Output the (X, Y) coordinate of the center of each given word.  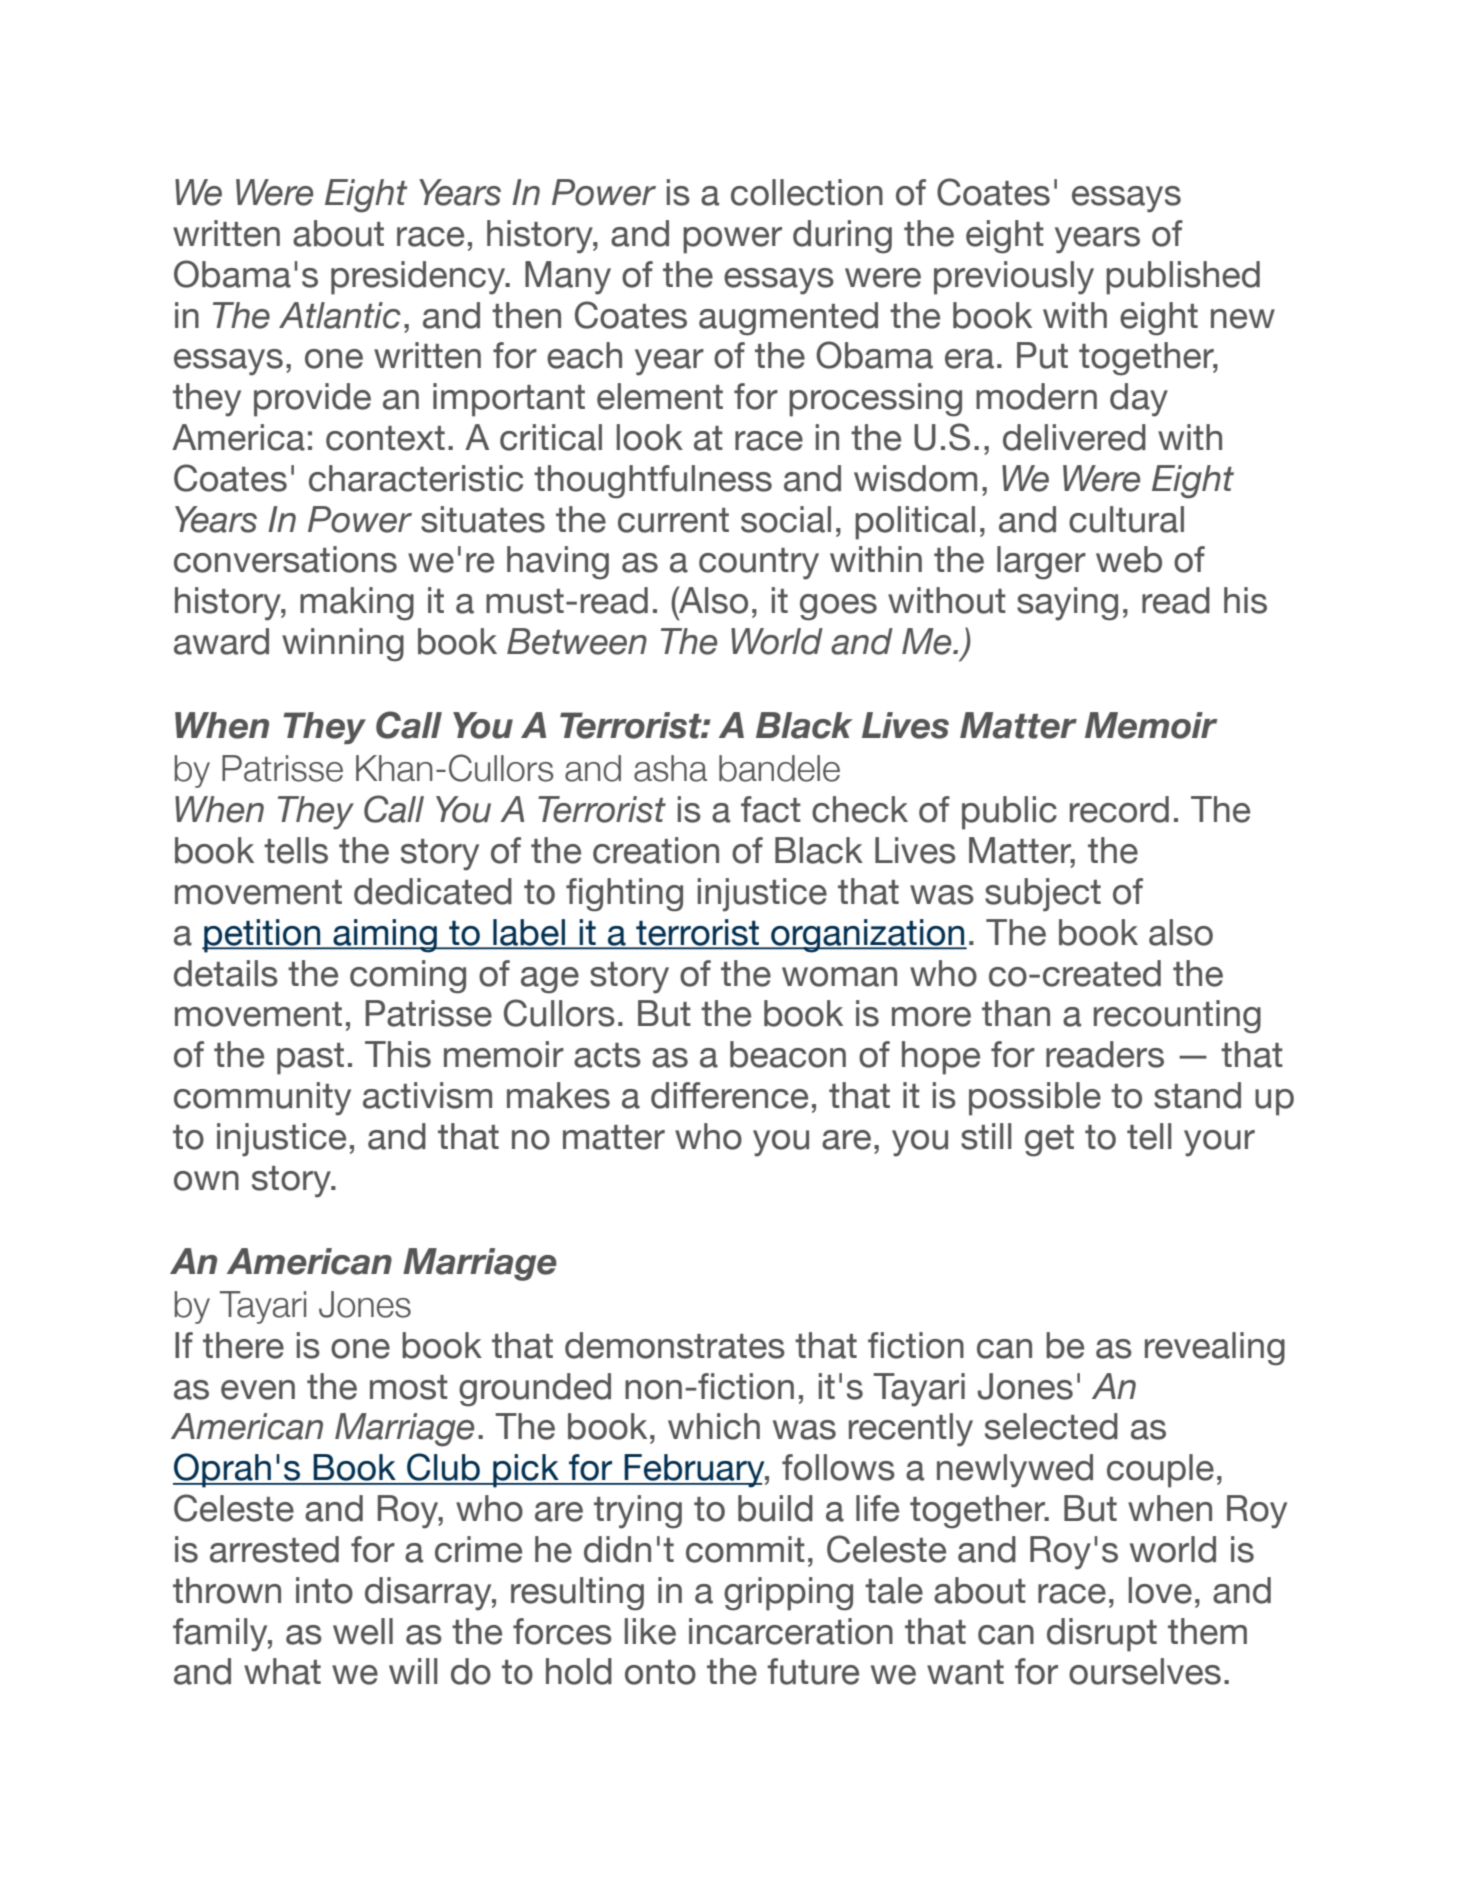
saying (1067, 604)
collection (807, 192)
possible (1035, 1099)
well (363, 1631)
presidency (419, 278)
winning (343, 645)
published (1183, 278)
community (262, 1099)
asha (670, 768)
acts (607, 1055)
